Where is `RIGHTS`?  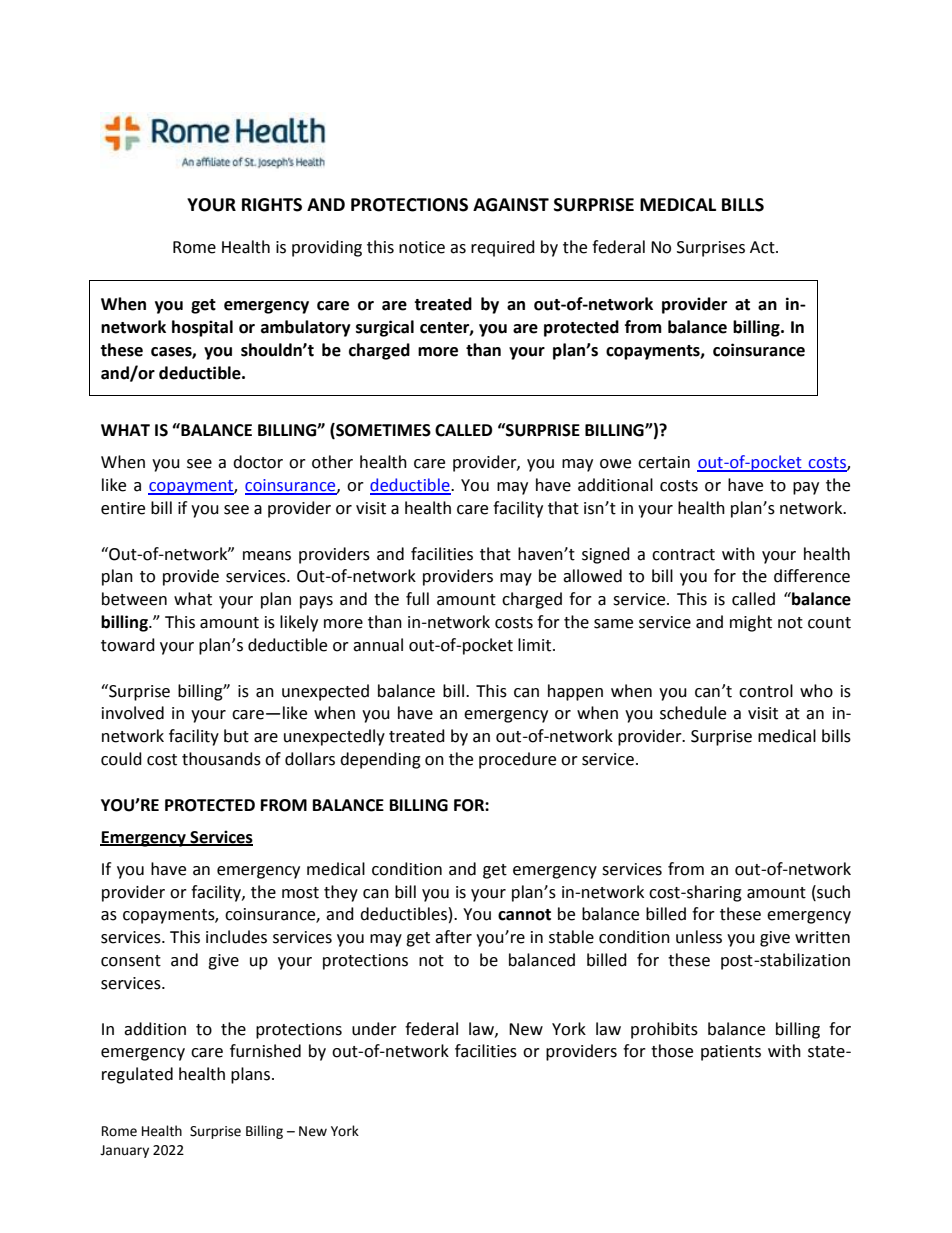 RIGHTS is located at coordinates (272, 205).
